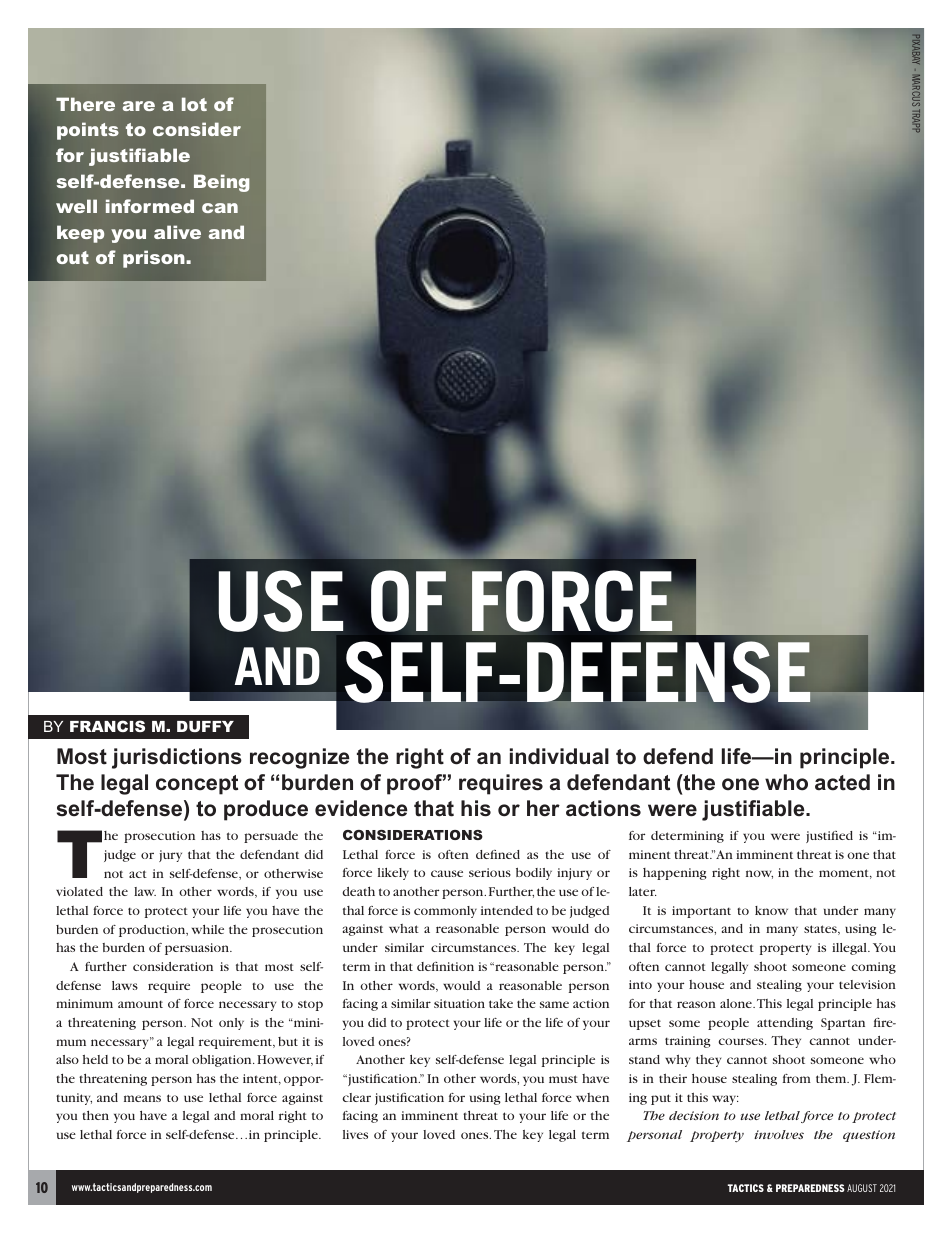  Describe the element at coordinates (507, 910) in the image. I see `intended` at that location.
